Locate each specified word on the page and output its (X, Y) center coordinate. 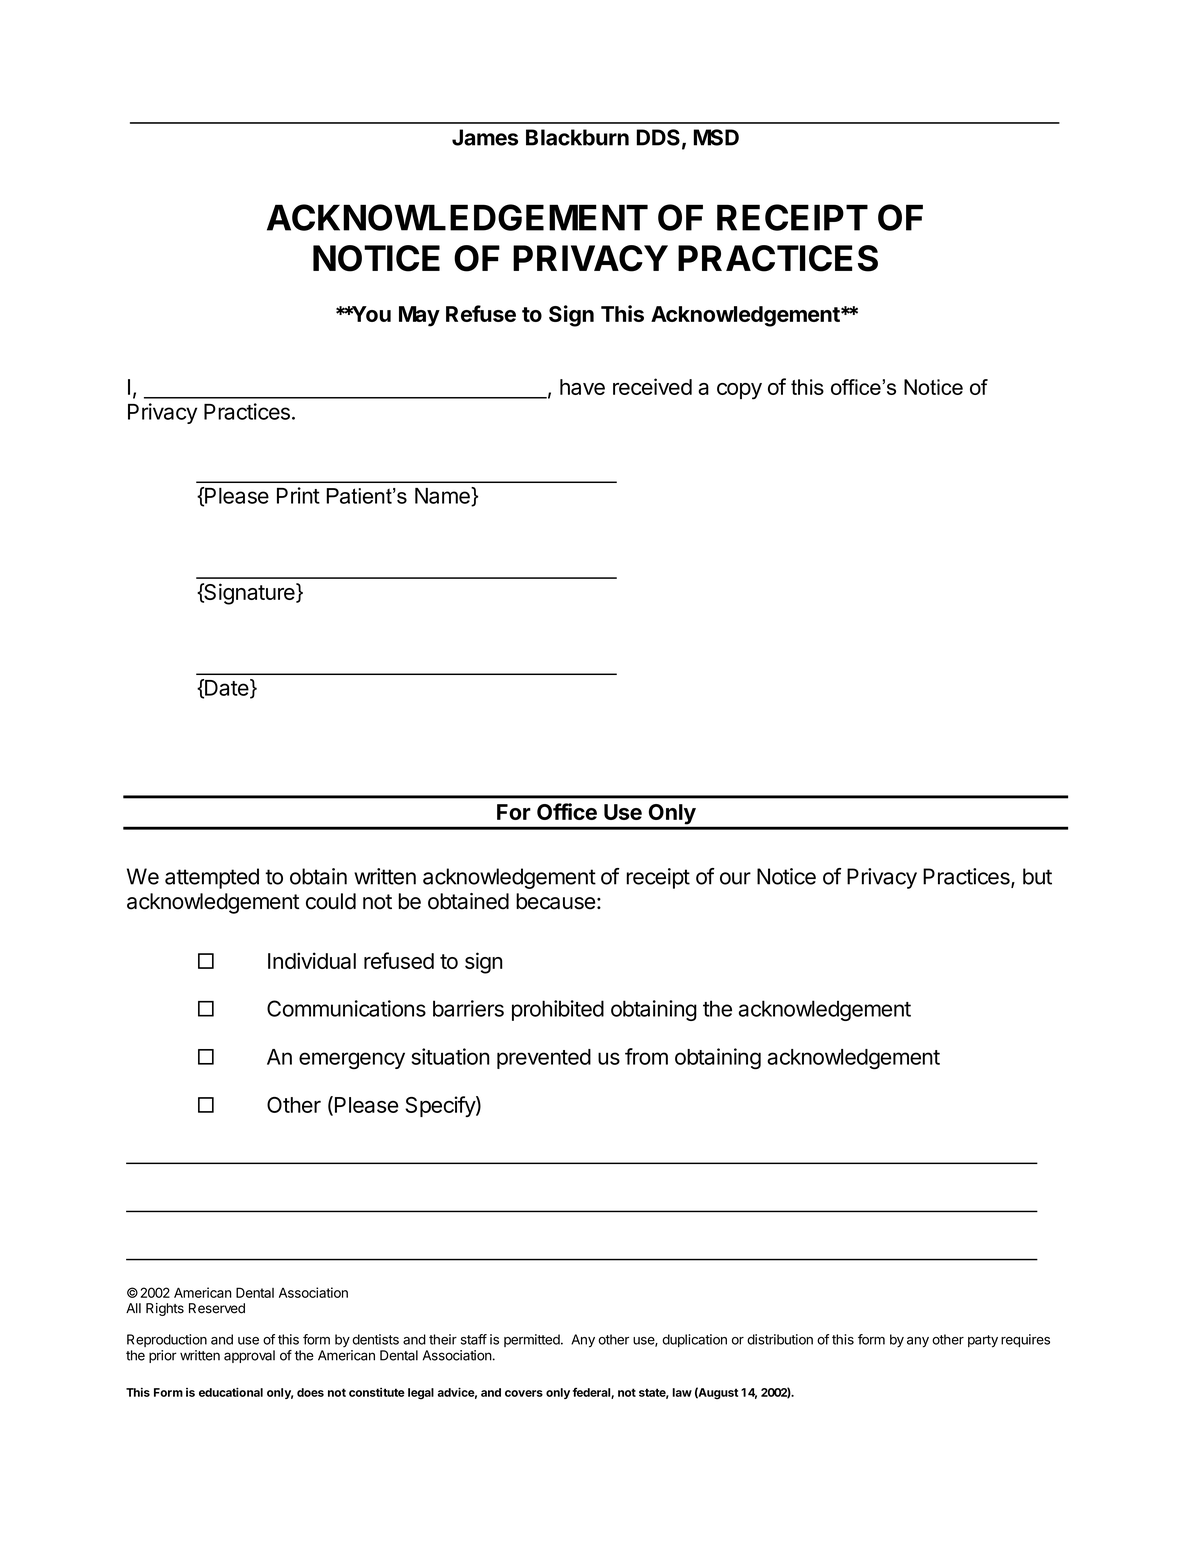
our (735, 878)
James (485, 137)
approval (249, 1356)
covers (524, 1393)
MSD (716, 137)
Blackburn (577, 137)
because (555, 901)
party (983, 1341)
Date (226, 688)
